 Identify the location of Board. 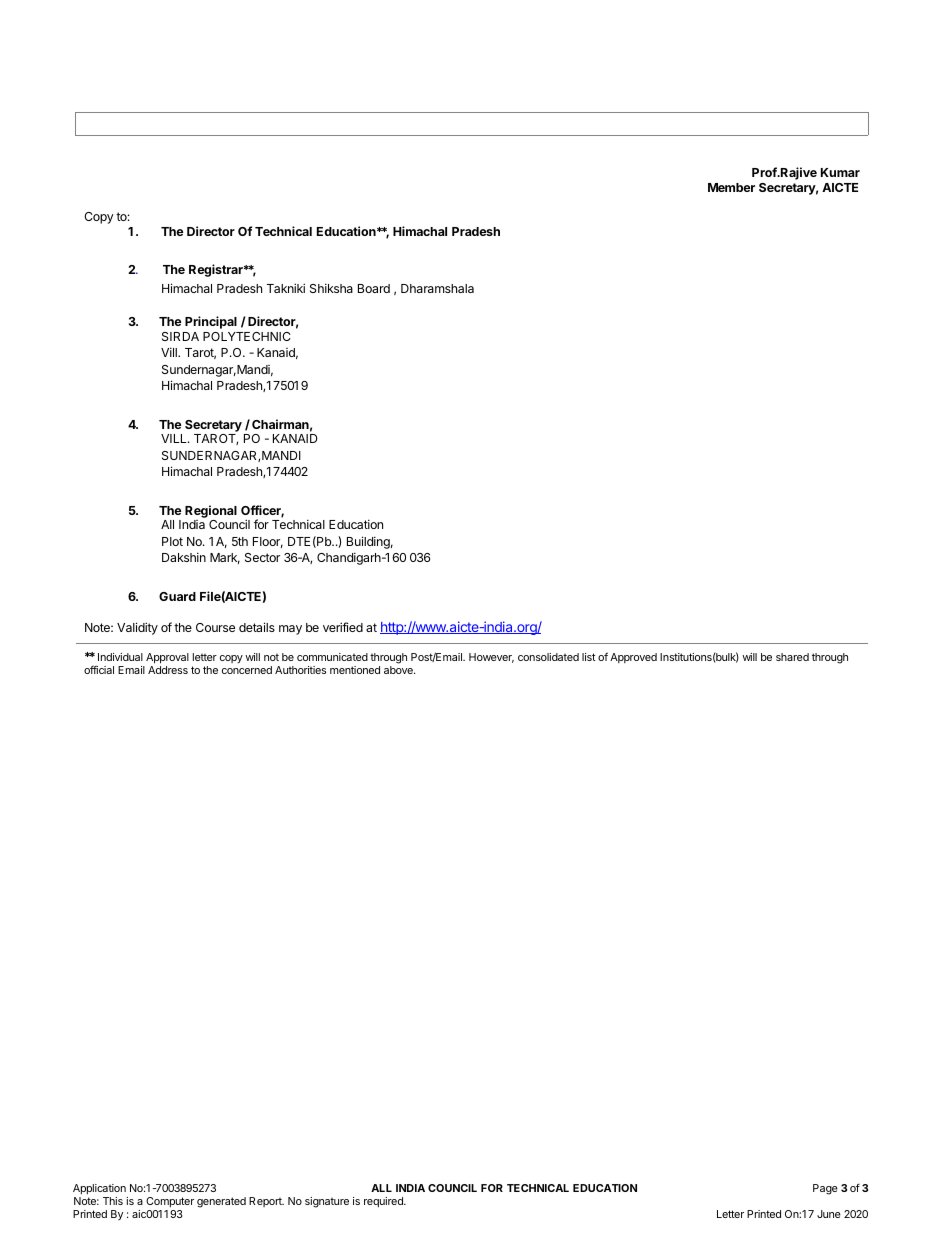
(374, 288).
